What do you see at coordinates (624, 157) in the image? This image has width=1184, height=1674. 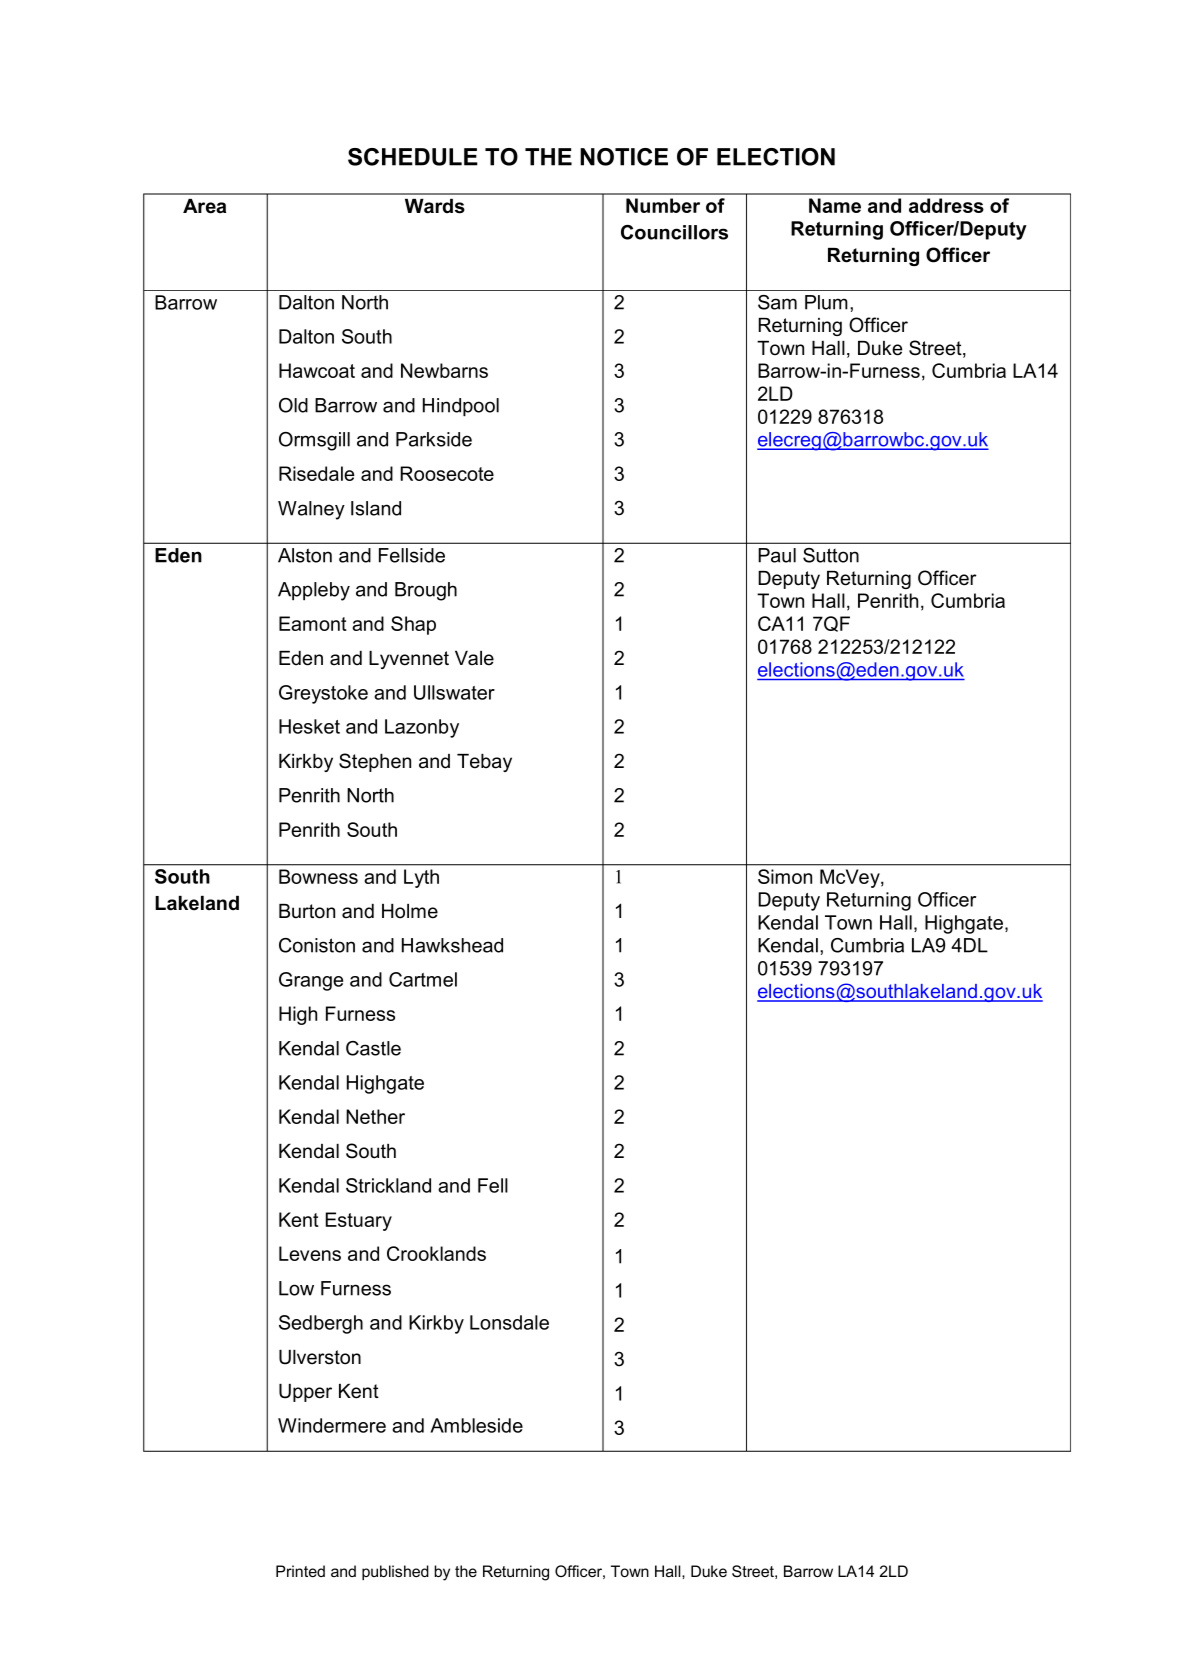 I see `NOTICE` at bounding box center [624, 157].
